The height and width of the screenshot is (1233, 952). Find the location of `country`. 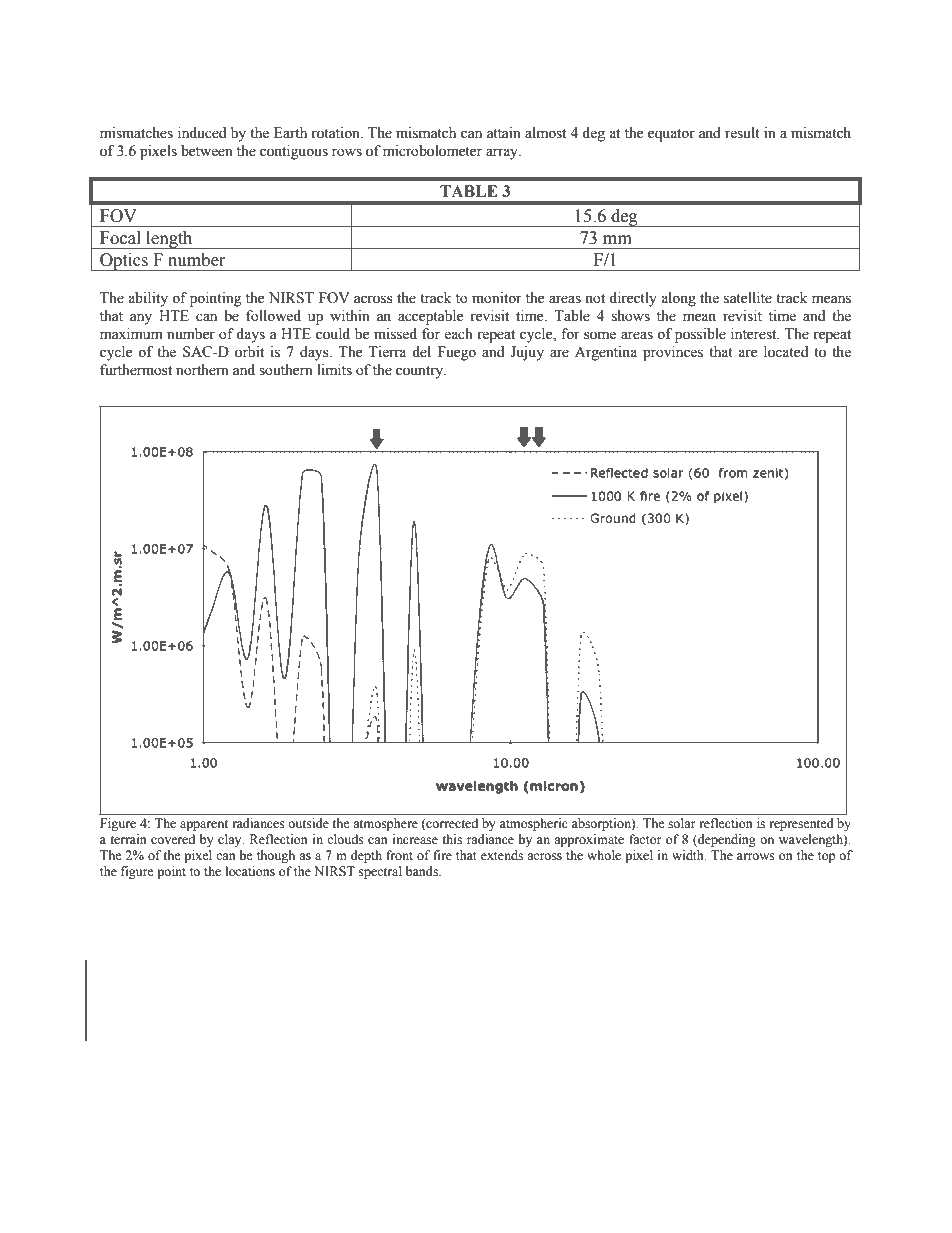

country is located at coordinates (421, 372).
